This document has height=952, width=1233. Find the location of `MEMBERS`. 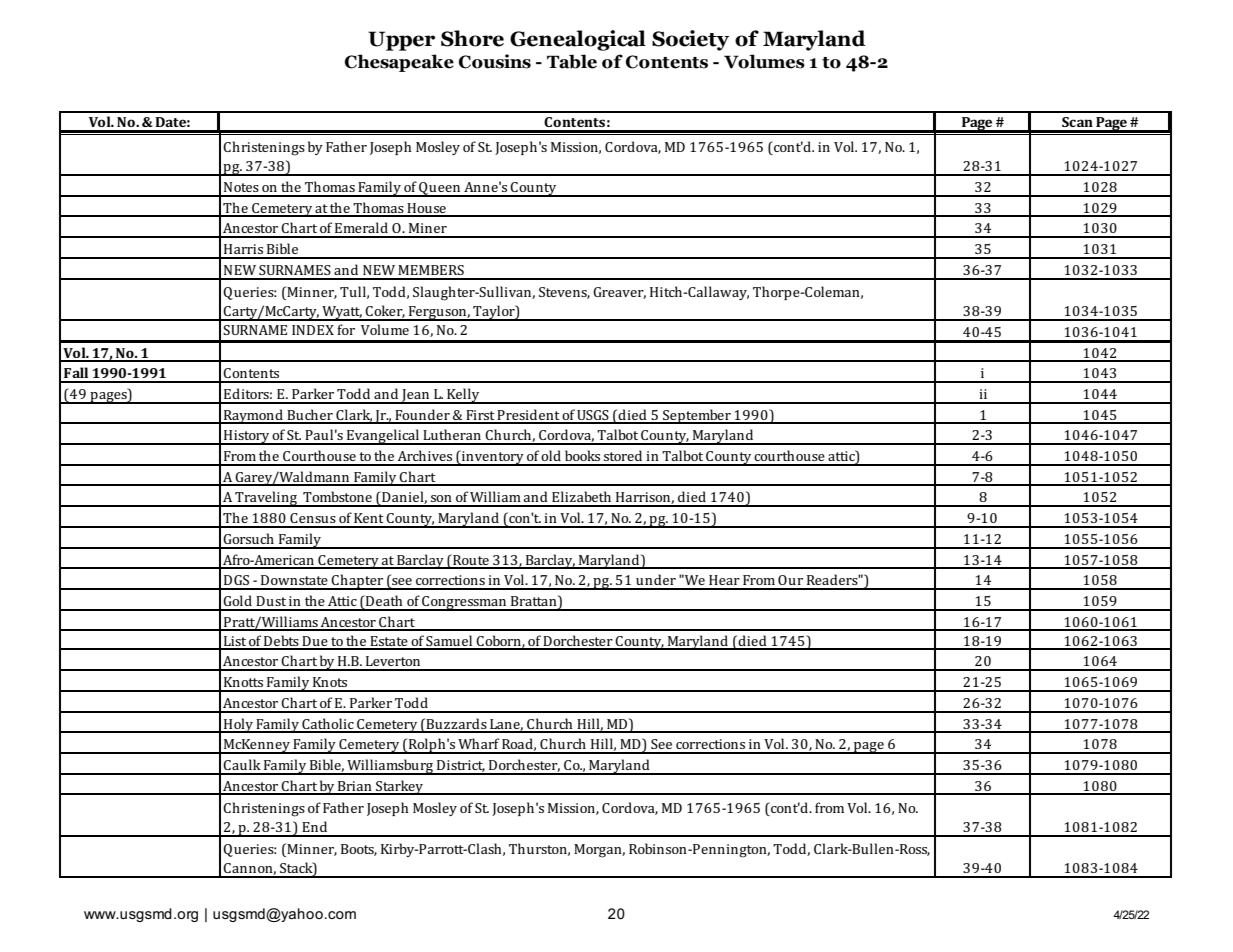

MEMBERS is located at coordinates (431, 270).
